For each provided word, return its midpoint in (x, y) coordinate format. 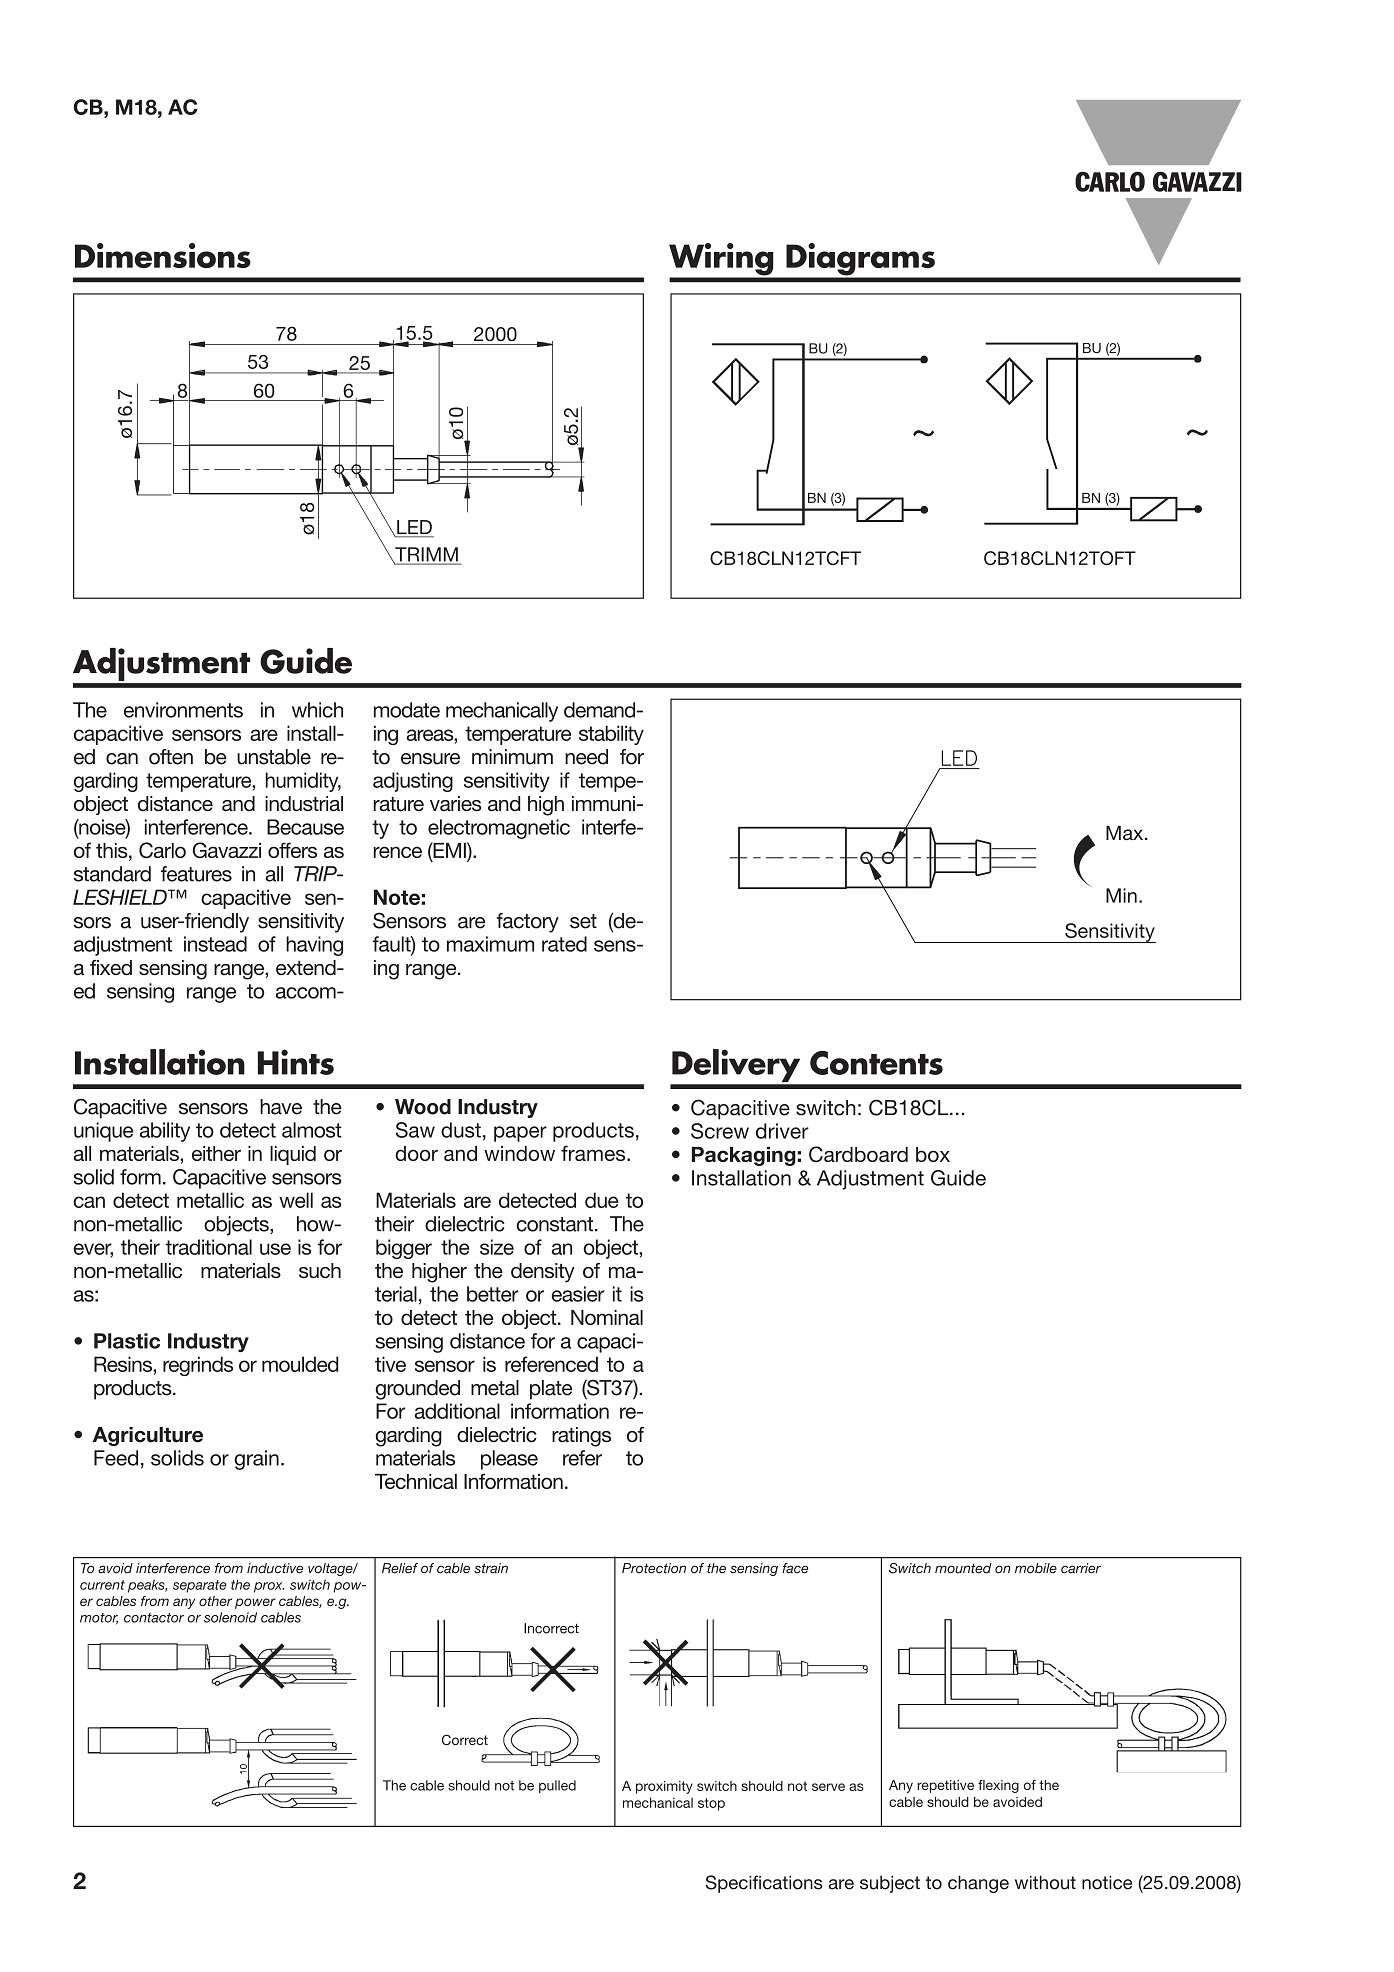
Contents (876, 1063)
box (933, 1154)
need (586, 757)
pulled (557, 1786)
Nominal (607, 1317)
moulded (300, 1364)
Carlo (162, 850)
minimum (512, 757)
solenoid (230, 1617)
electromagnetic (499, 829)
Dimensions (163, 255)
